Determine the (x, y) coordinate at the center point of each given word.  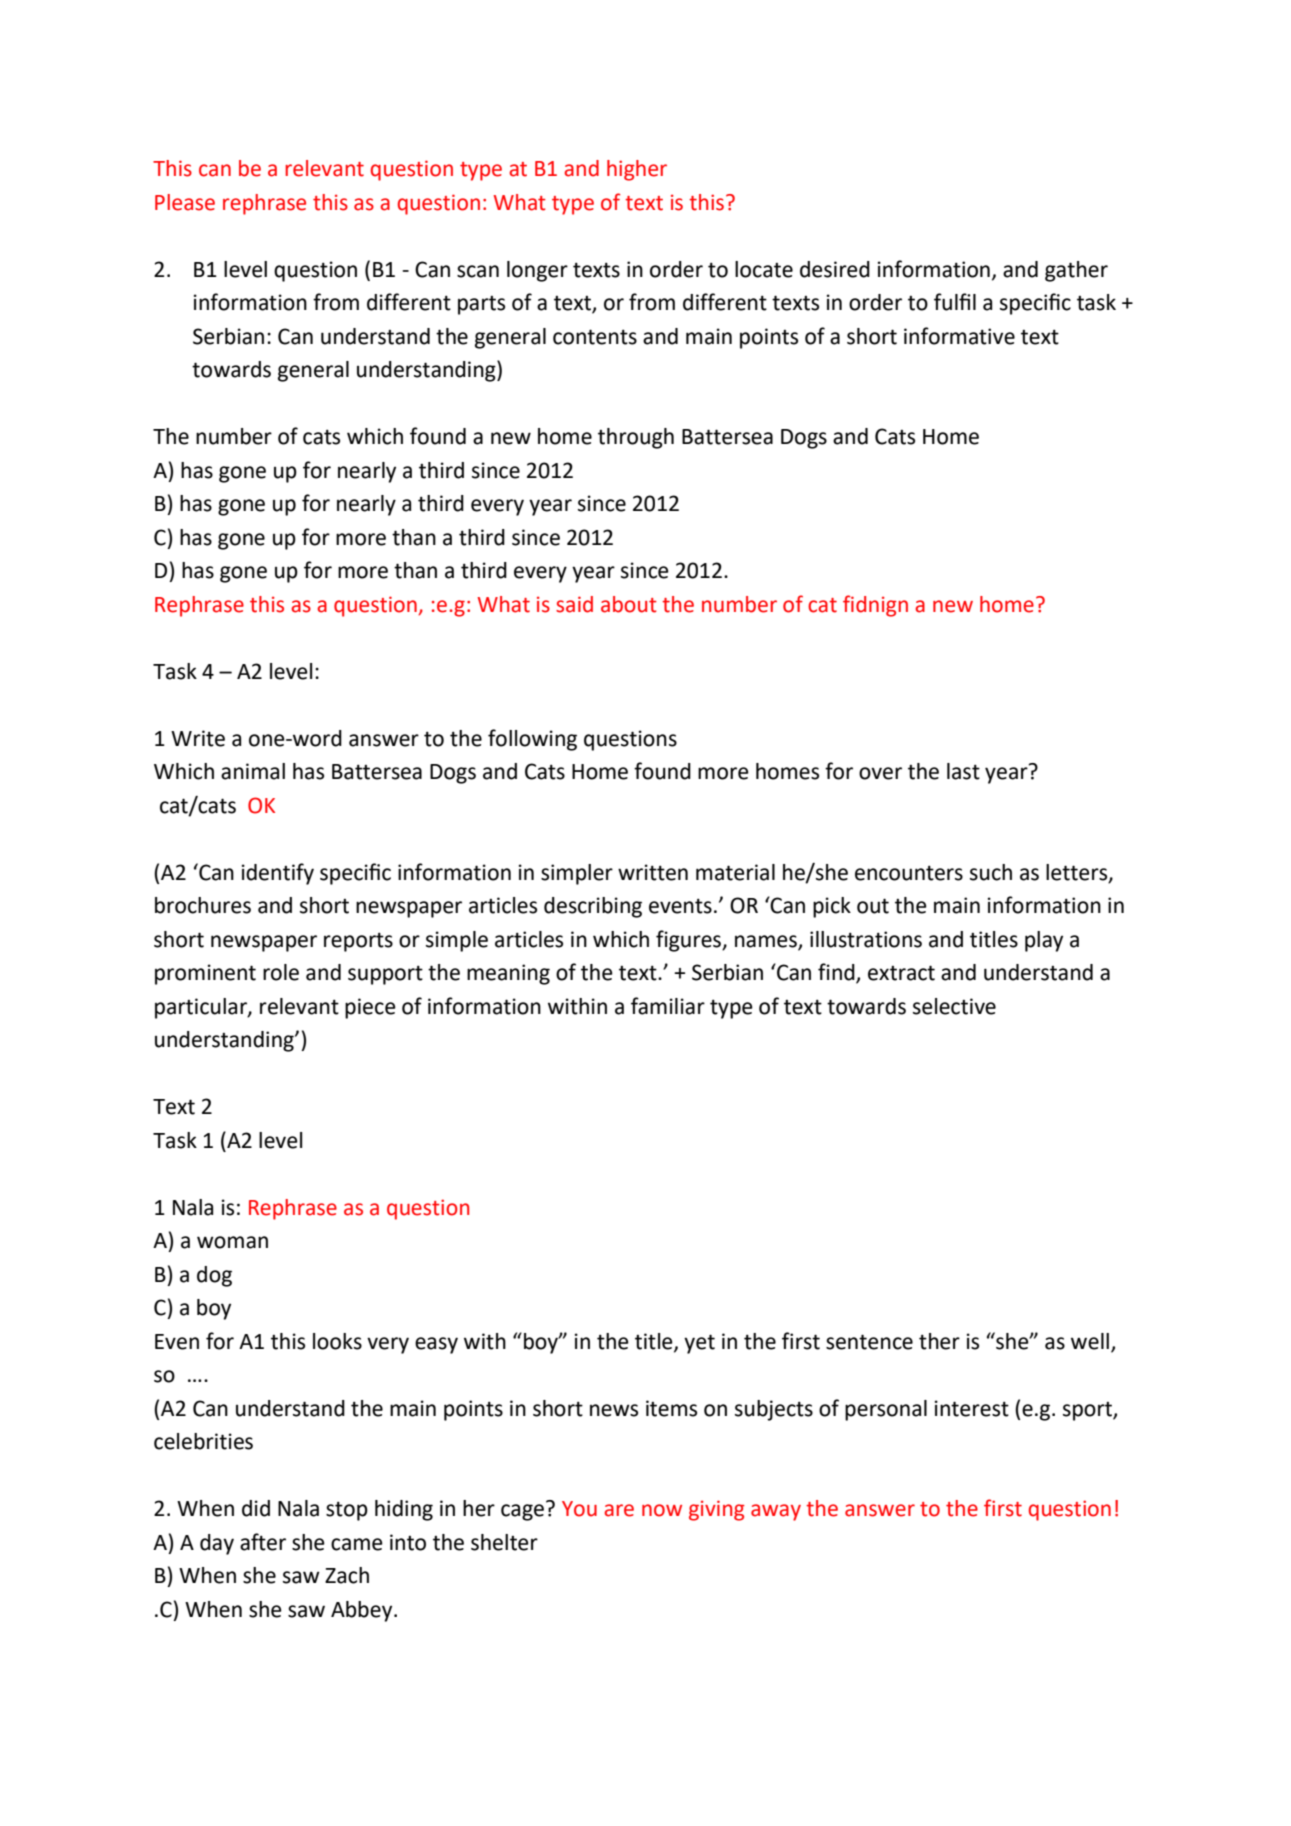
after (263, 1542)
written (653, 872)
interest (972, 1408)
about (629, 604)
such (991, 872)
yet (699, 1344)
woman (232, 1242)
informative (959, 336)
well (1090, 1341)
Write (198, 738)
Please (185, 202)
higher (637, 170)
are (619, 1510)
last (963, 771)
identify (278, 874)
